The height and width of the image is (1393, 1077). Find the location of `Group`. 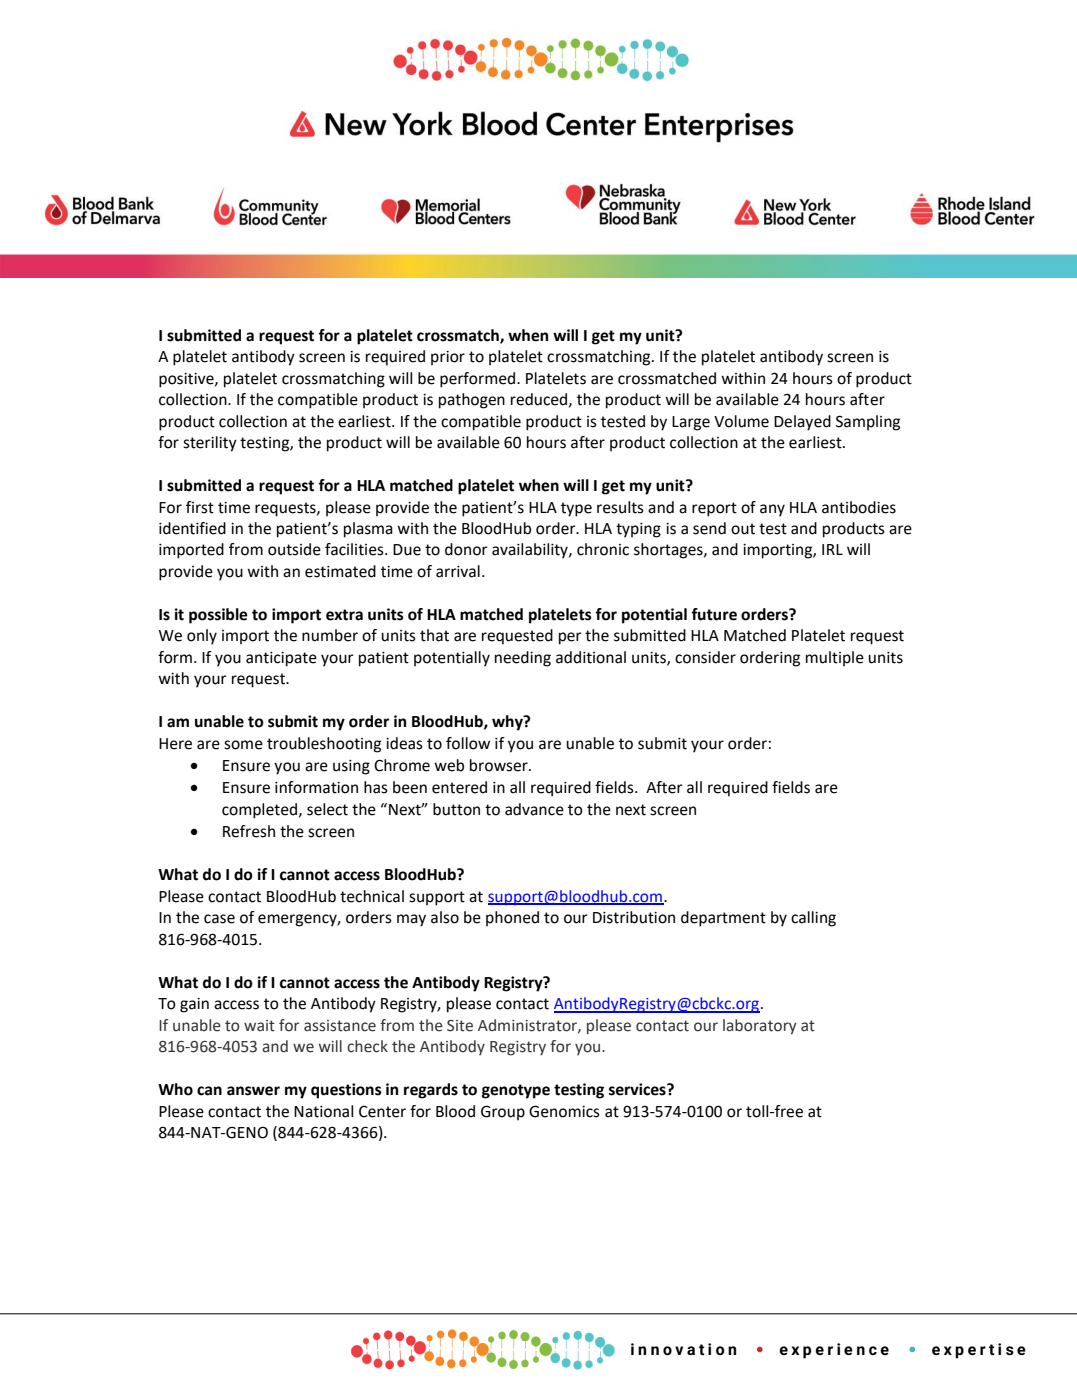

Group is located at coordinates (503, 1113).
